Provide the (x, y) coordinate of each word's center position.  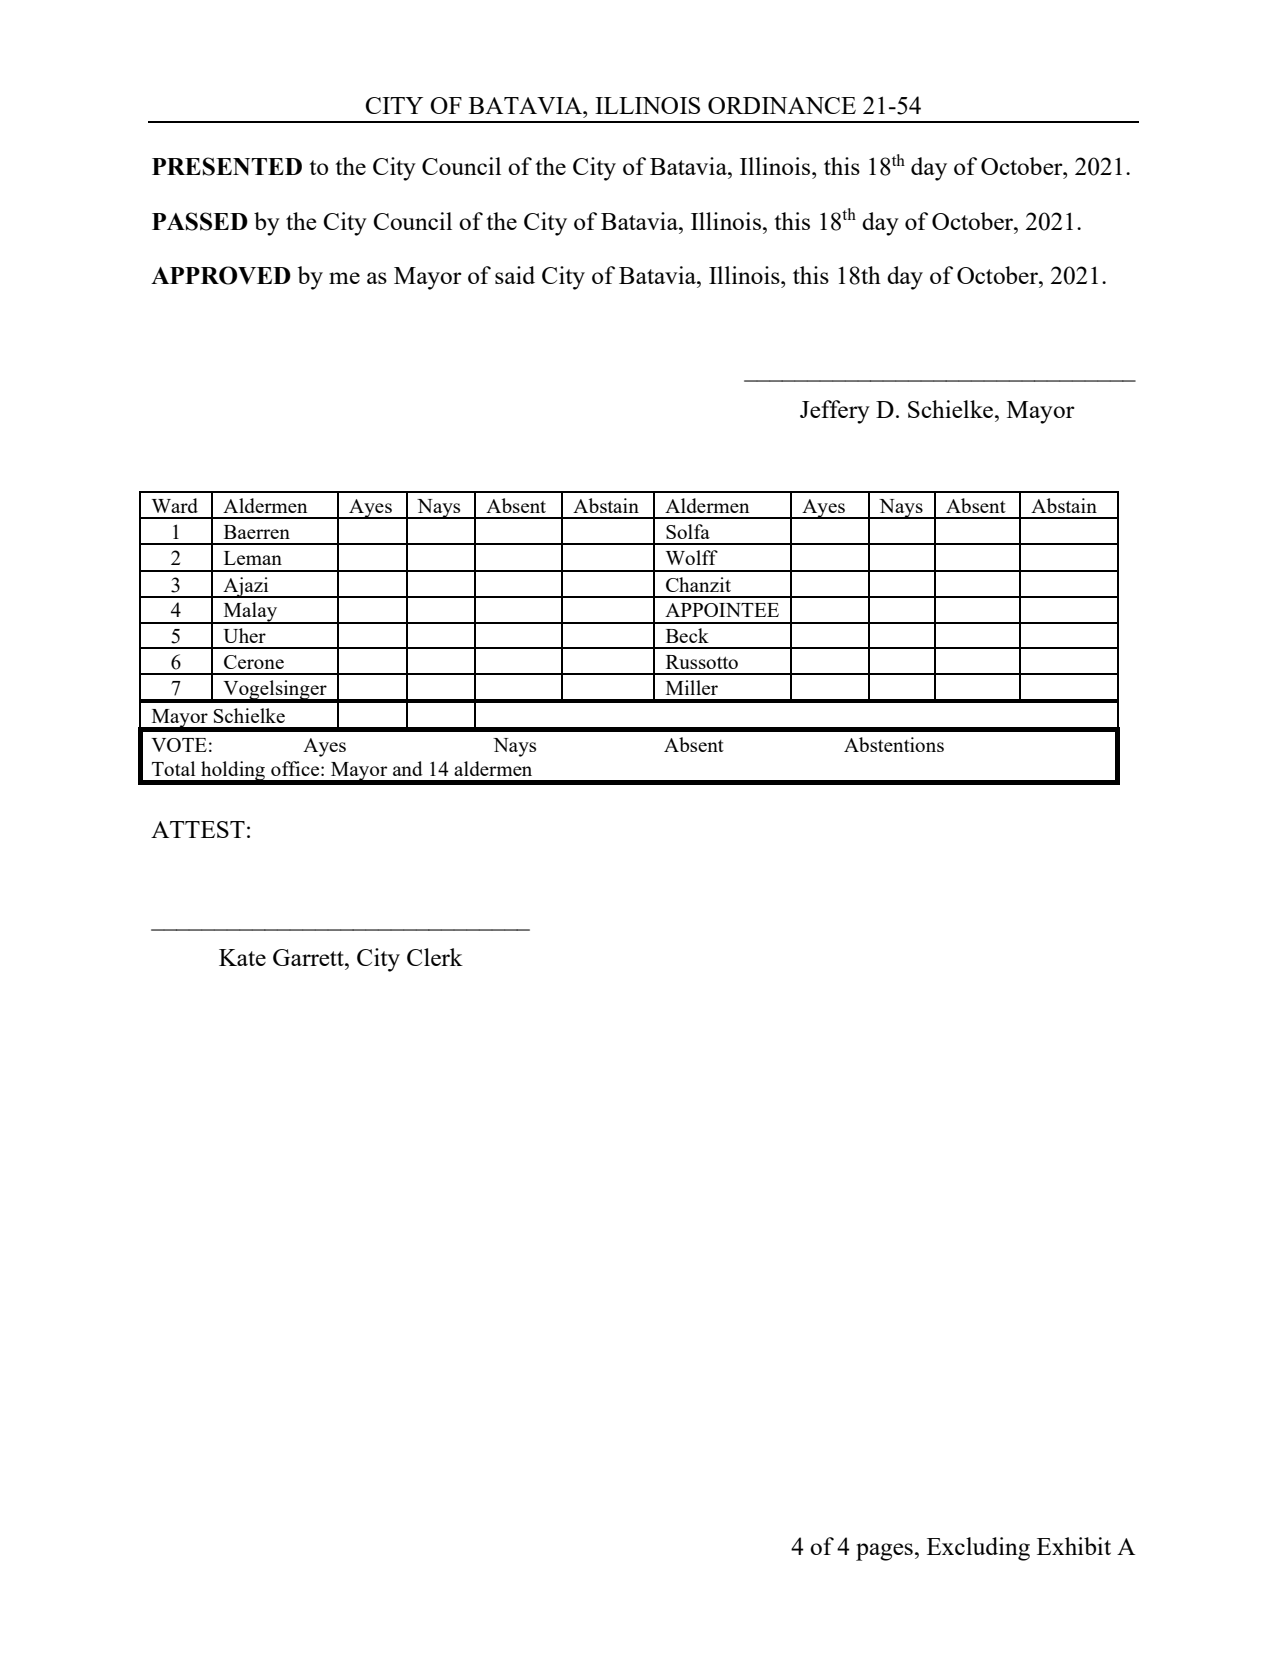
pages (884, 1552)
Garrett (309, 957)
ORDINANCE (782, 105)
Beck (687, 635)
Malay (250, 613)
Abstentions (894, 744)
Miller (692, 687)
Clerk (435, 957)
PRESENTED (227, 166)
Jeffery (835, 412)
